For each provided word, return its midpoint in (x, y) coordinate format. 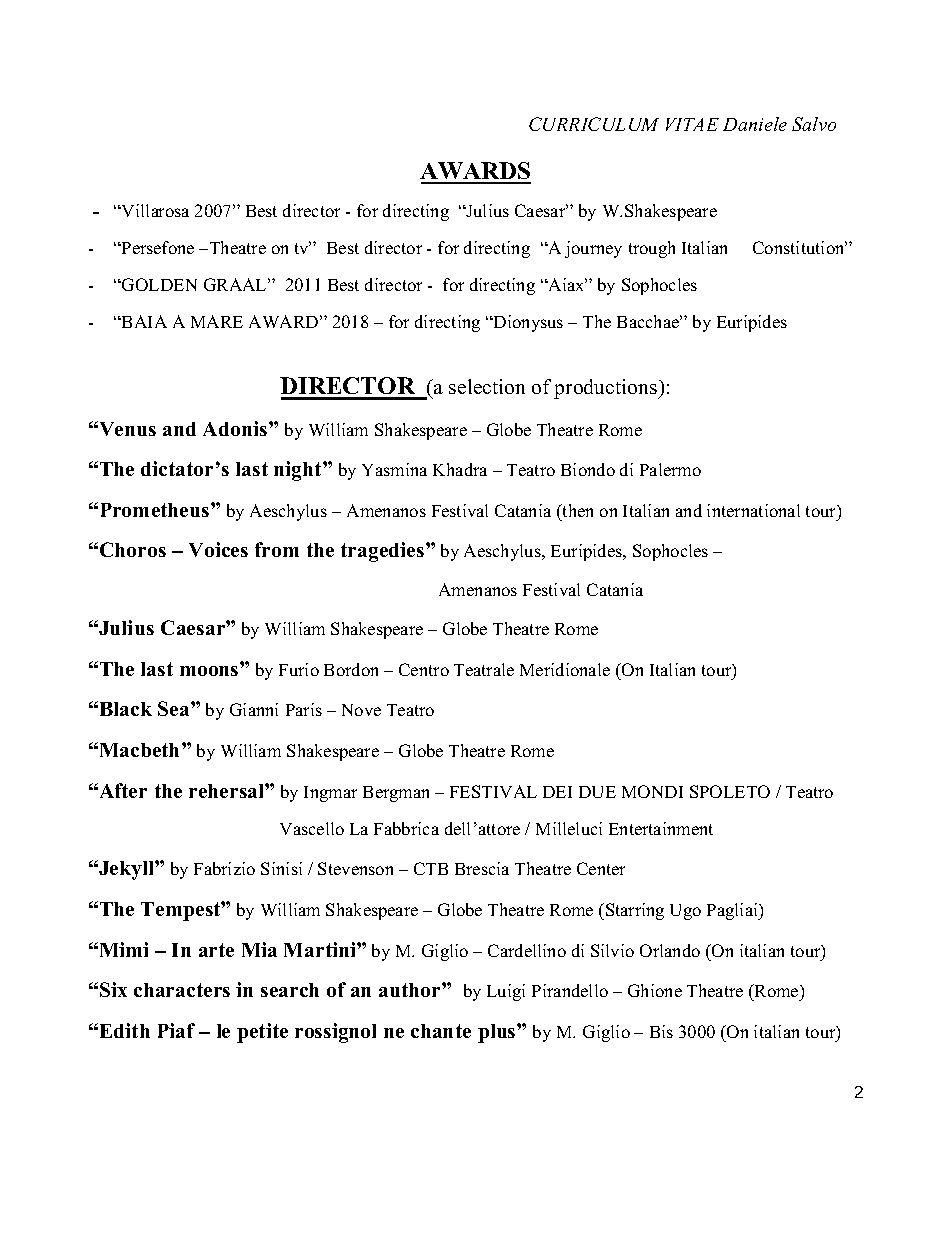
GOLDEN (158, 284)
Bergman (396, 794)
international (753, 510)
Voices (218, 549)
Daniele (755, 124)
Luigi (506, 992)
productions (606, 389)
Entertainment (661, 828)
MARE (217, 321)
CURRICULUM (594, 124)
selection (487, 386)
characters (182, 990)
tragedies (384, 552)
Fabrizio (224, 868)
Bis (661, 1031)
